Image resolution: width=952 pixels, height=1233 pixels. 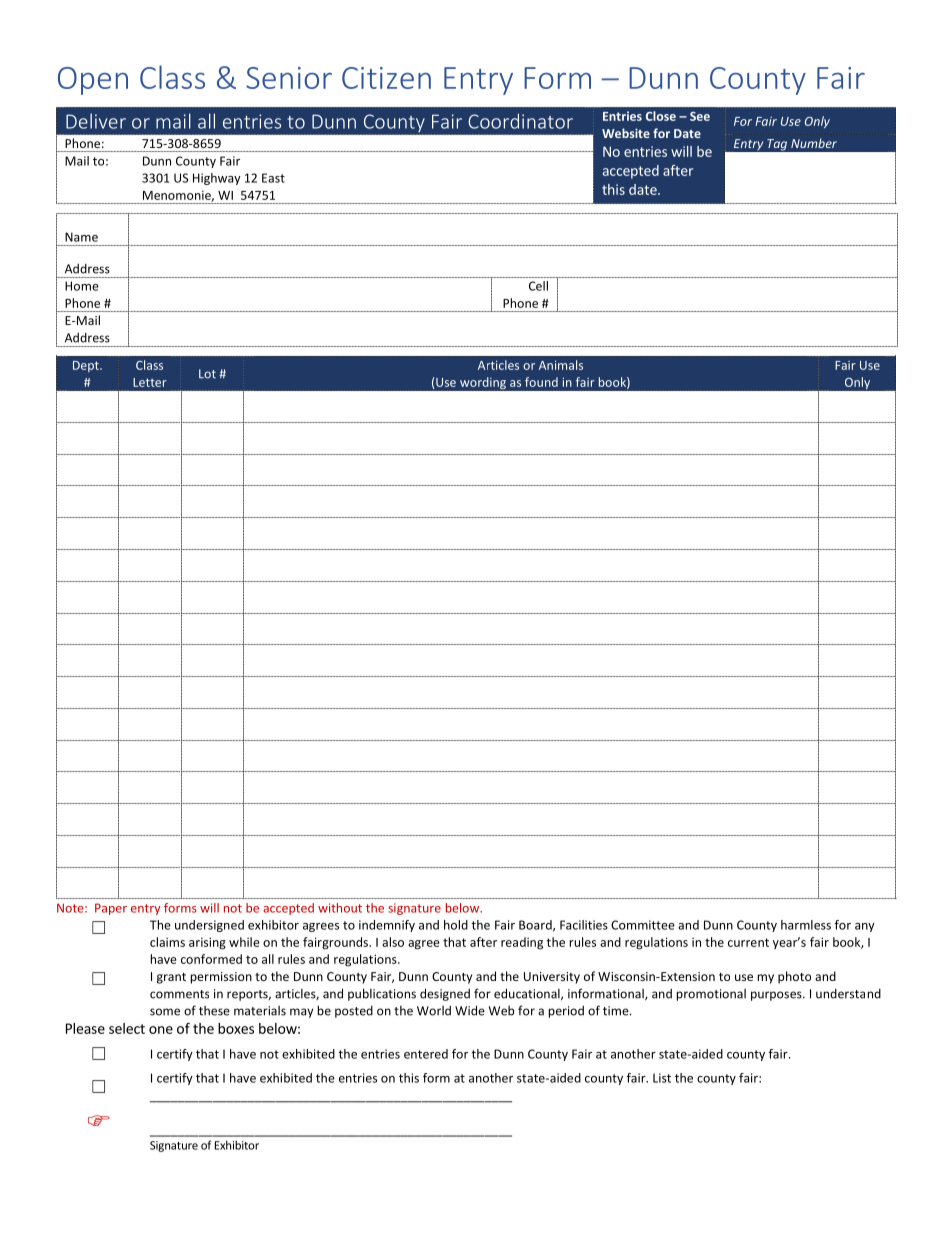 I want to click on Animals, so click(x=561, y=365).
